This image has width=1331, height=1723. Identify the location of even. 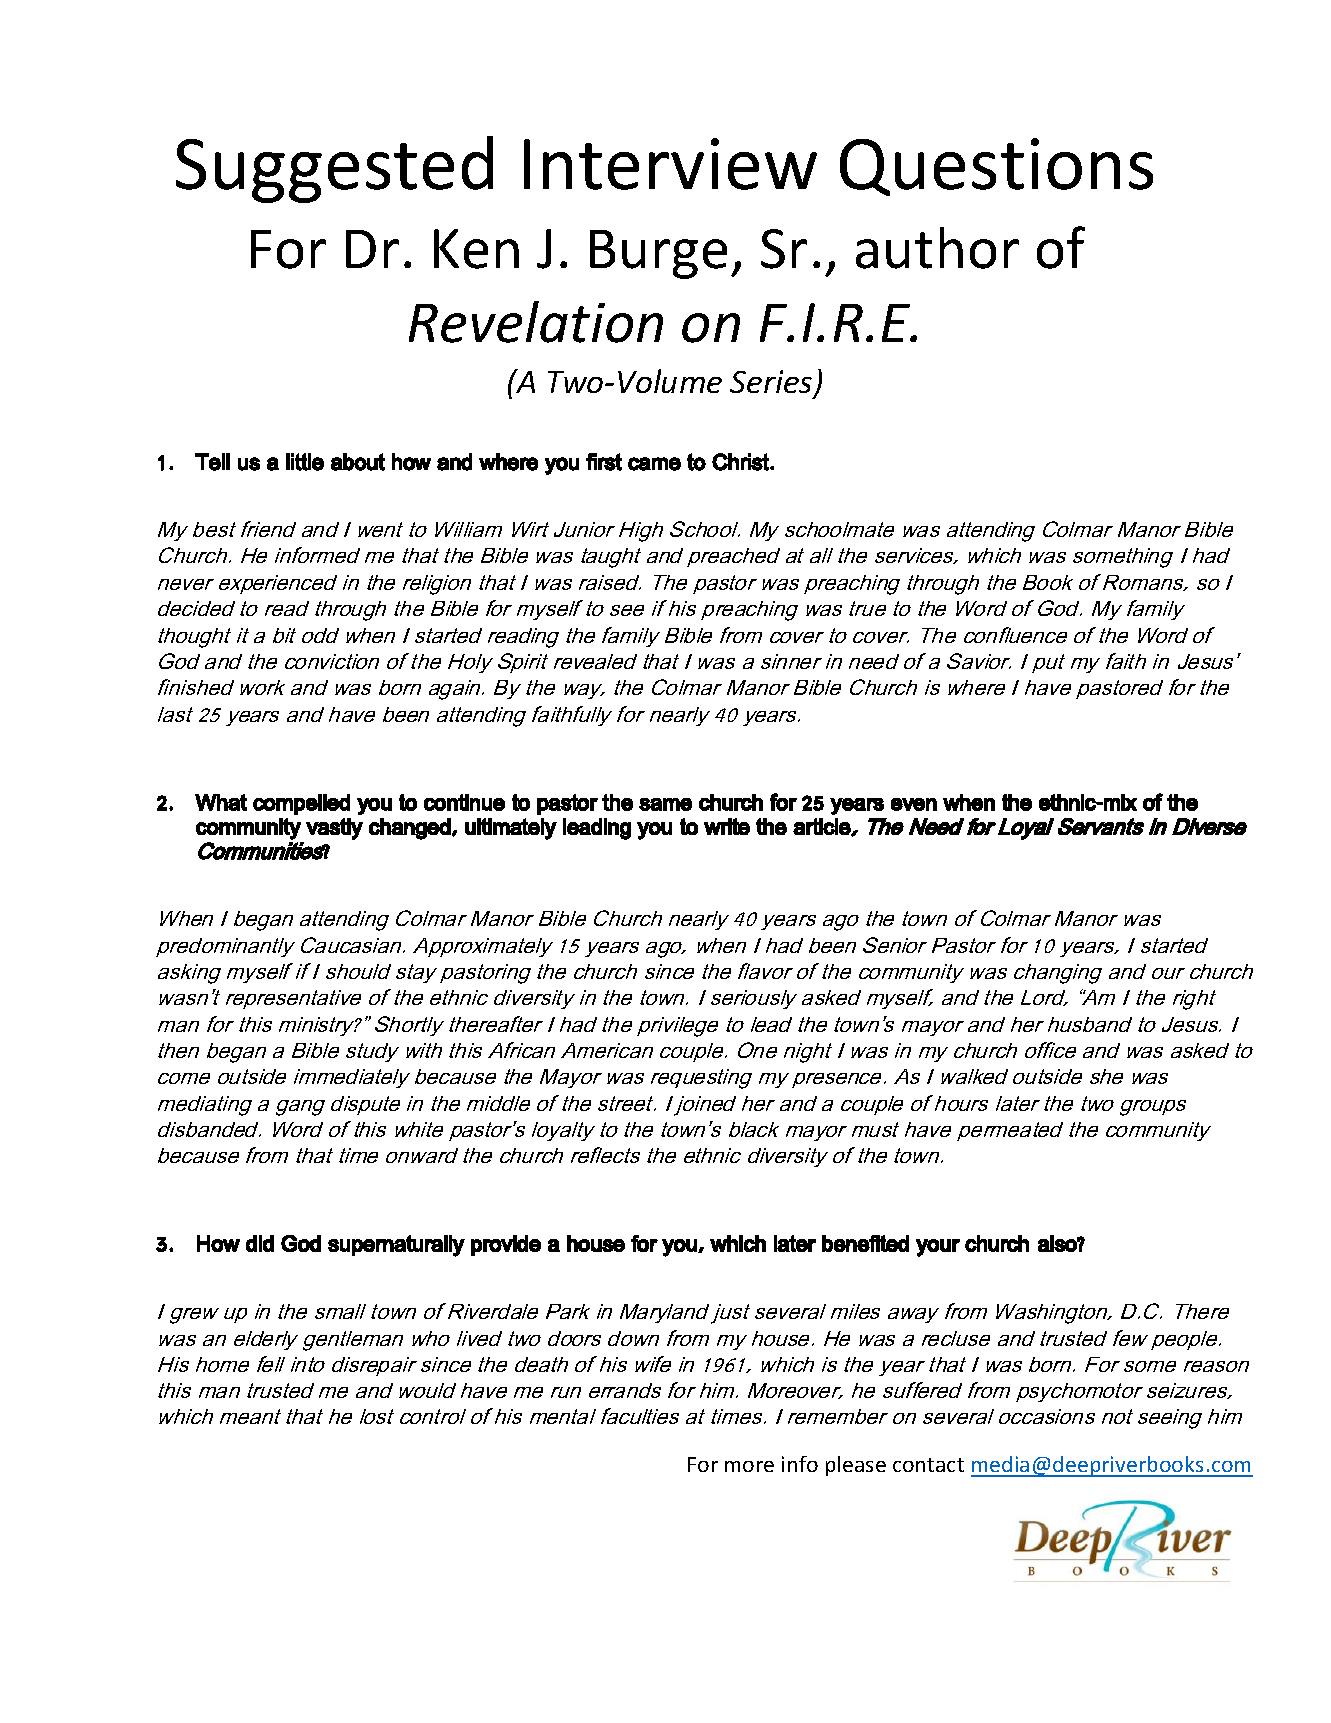
(914, 804).
